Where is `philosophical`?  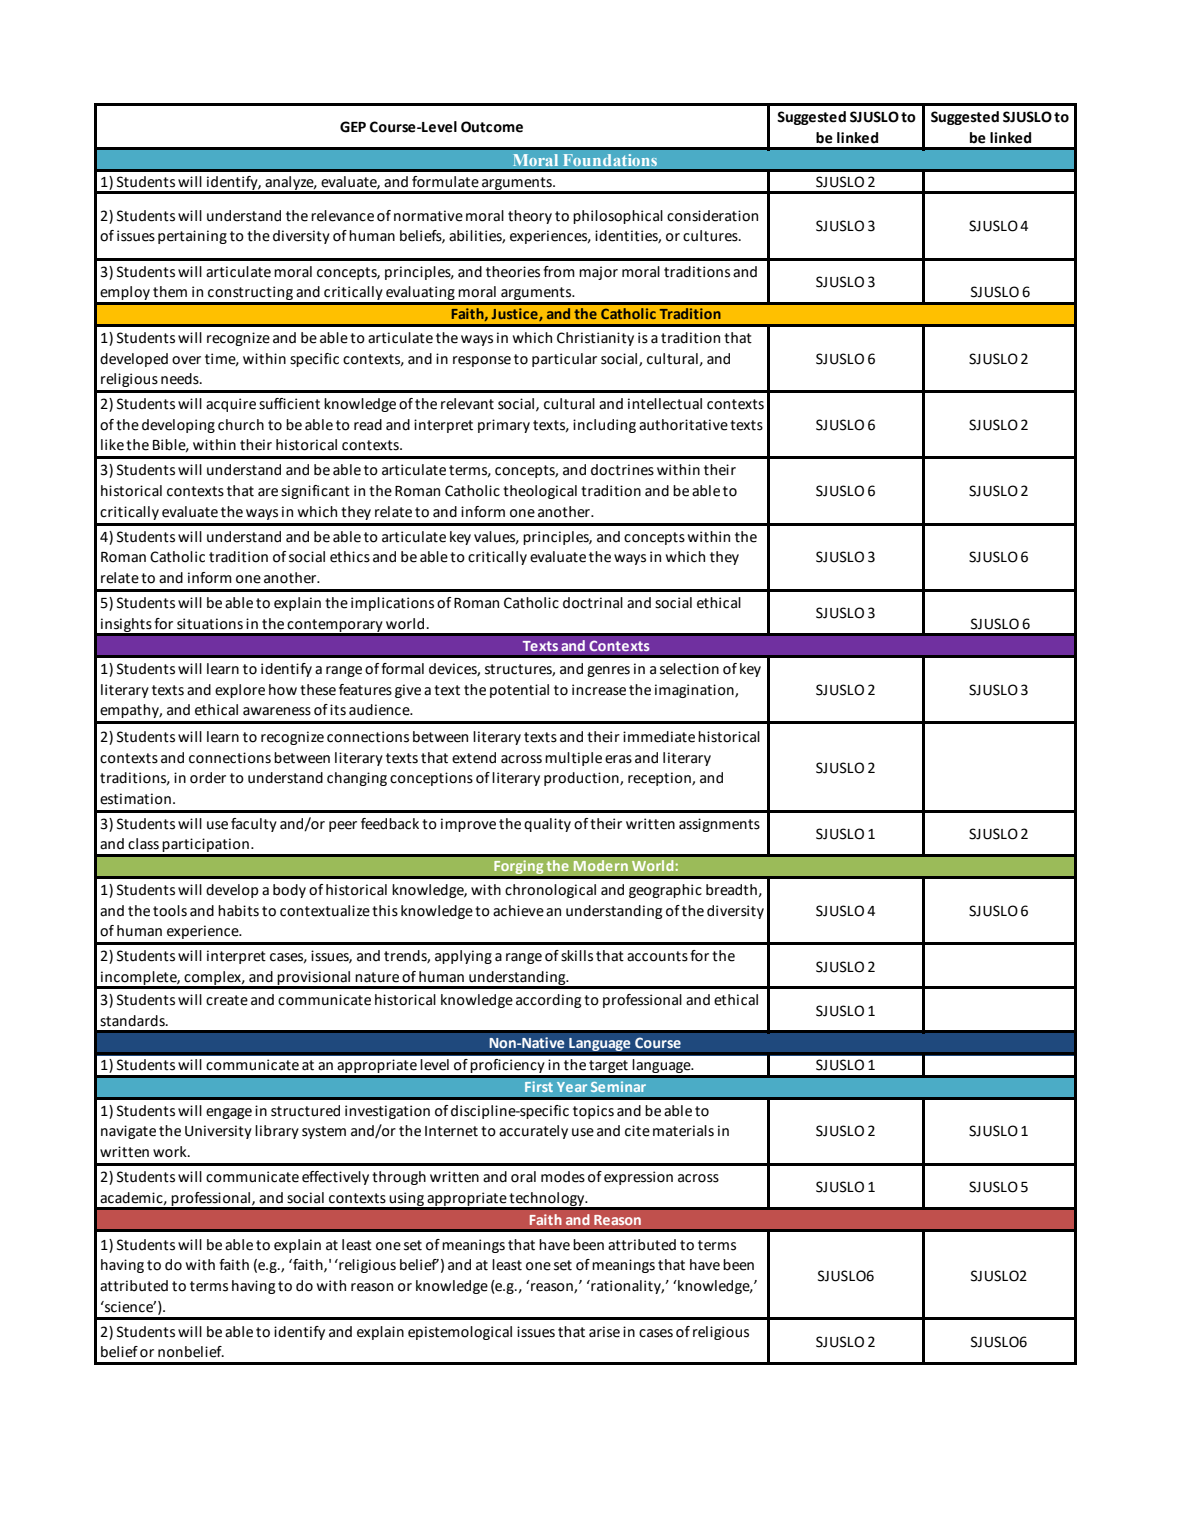 philosophical is located at coordinates (618, 217).
